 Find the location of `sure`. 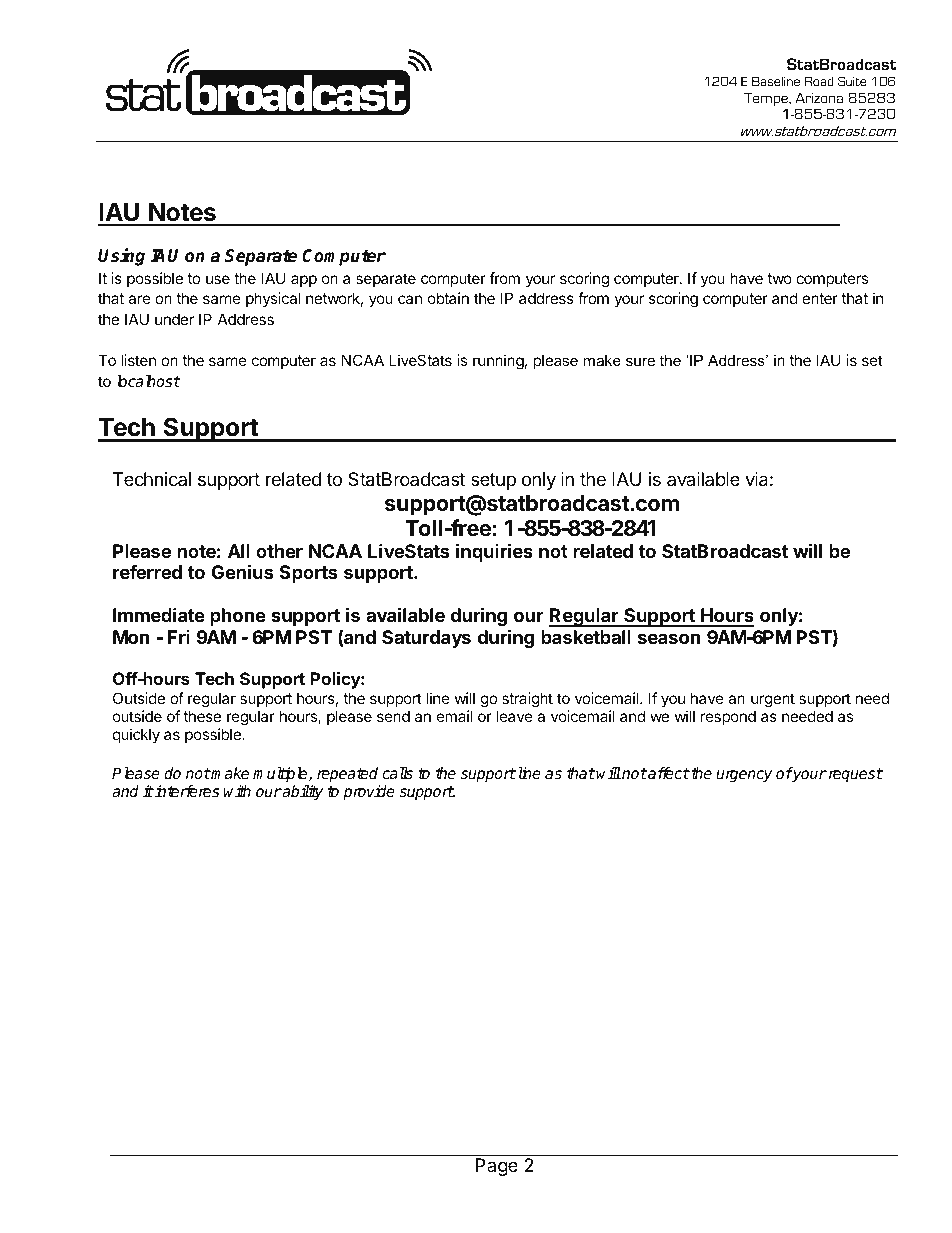

sure is located at coordinates (640, 361).
